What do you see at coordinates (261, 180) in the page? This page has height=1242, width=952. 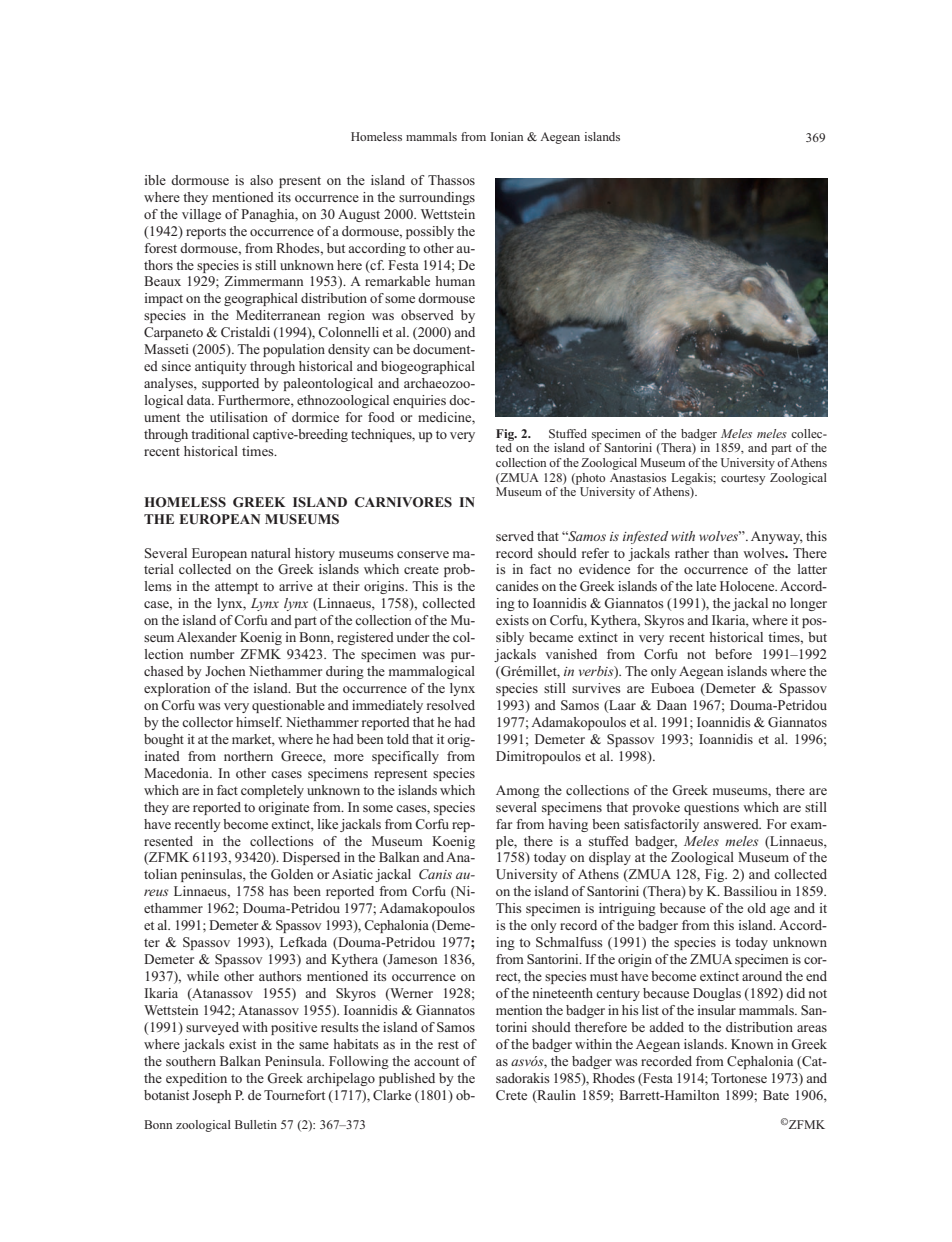 I see `also` at bounding box center [261, 180].
